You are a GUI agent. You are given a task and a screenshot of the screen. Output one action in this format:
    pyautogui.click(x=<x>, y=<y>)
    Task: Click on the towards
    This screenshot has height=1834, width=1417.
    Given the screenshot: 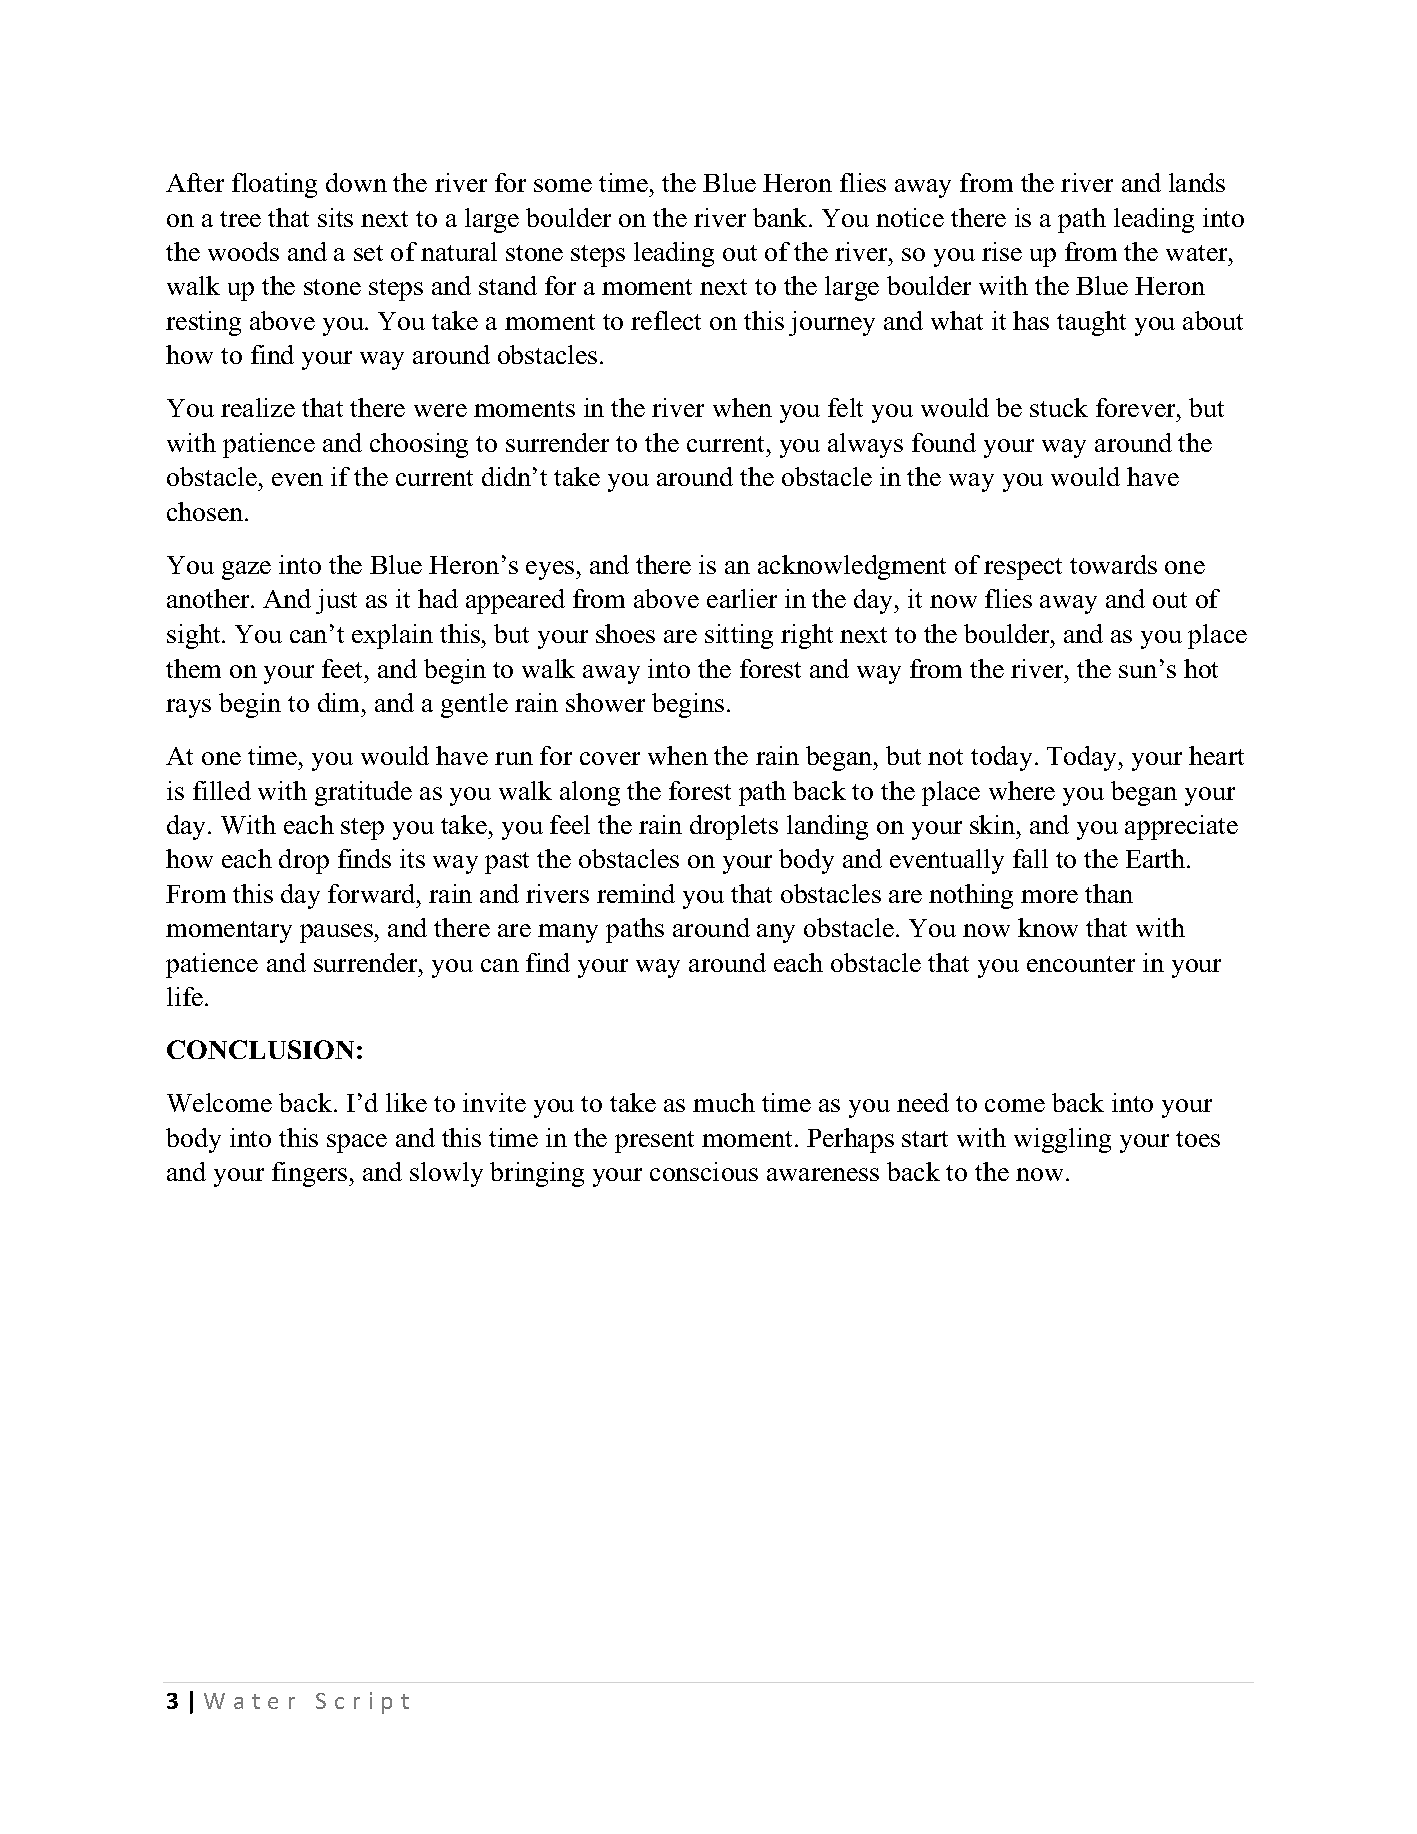 What is the action you would take?
    pyautogui.click(x=1113, y=564)
